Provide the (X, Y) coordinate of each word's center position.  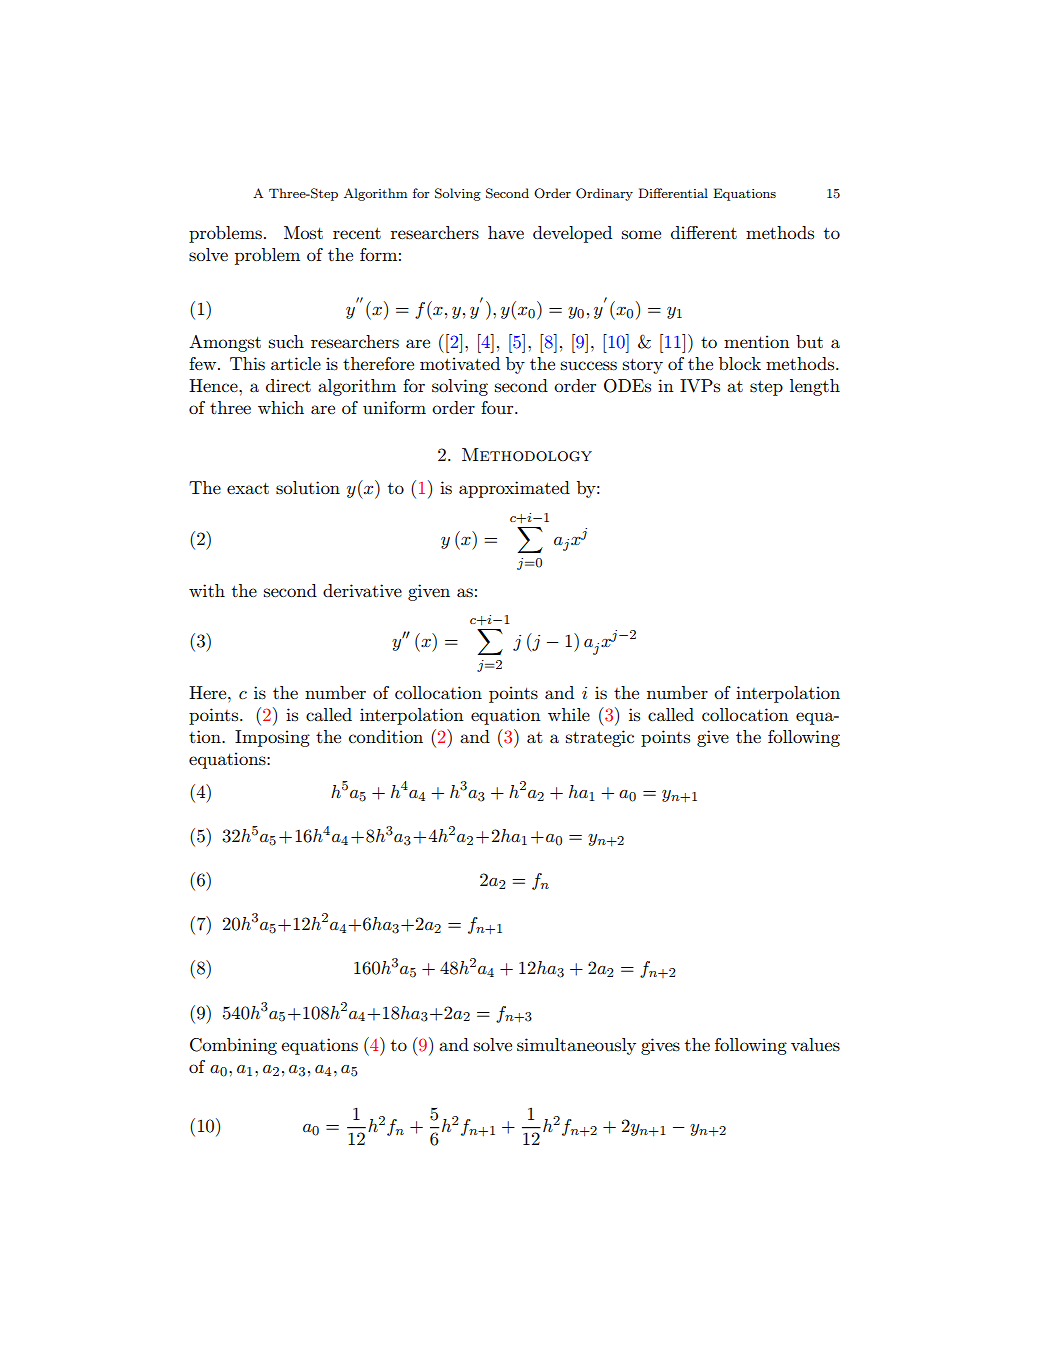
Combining (233, 1046)
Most (303, 232)
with (207, 590)
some (641, 234)
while (569, 714)
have (506, 232)
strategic (600, 738)
